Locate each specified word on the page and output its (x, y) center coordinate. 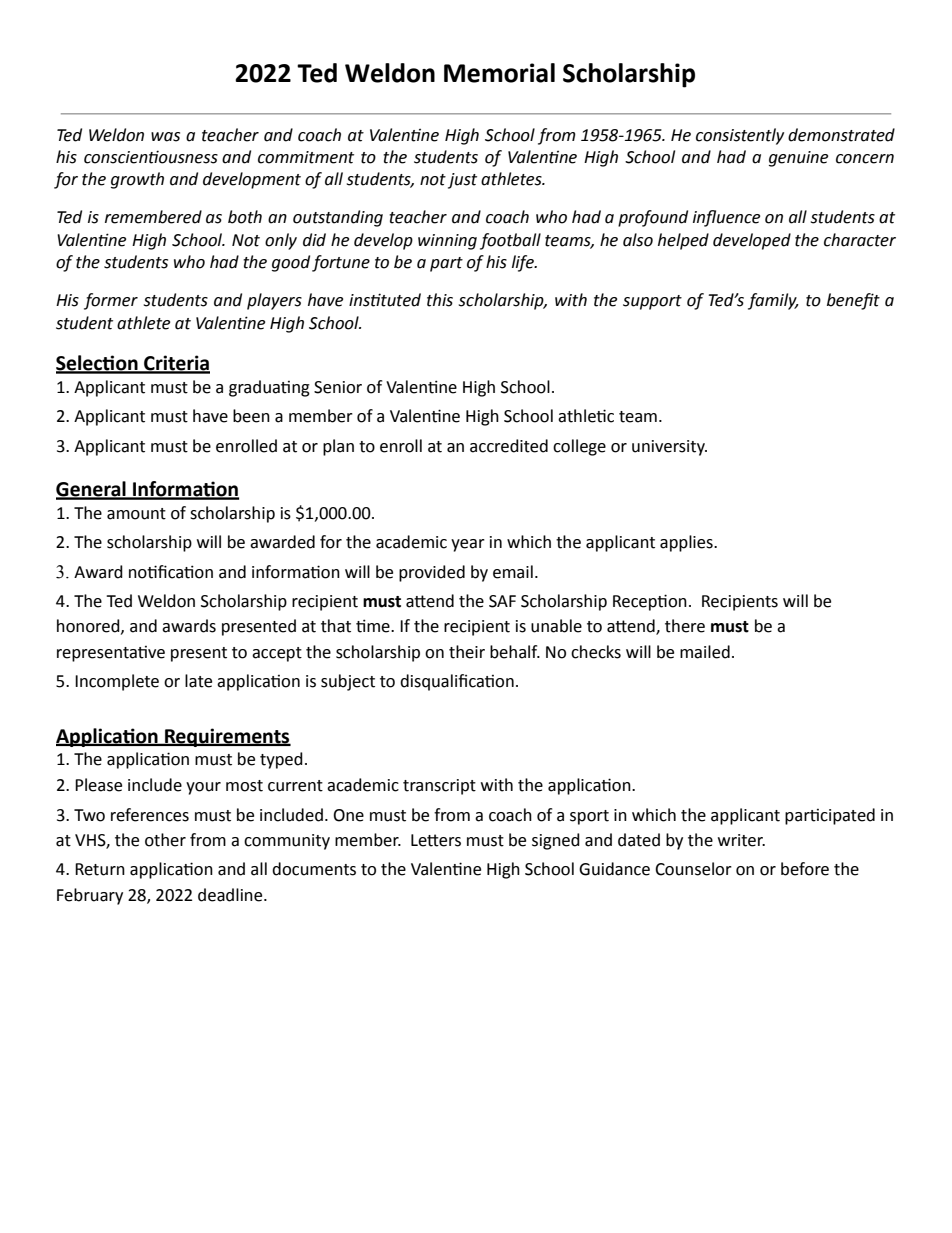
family (773, 301)
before (805, 869)
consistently (740, 136)
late (198, 681)
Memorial (499, 73)
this (440, 300)
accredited (509, 446)
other (165, 840)
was (165, 137)
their (467, 652)
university (669, 448)
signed (556, 841)
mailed (705, 652)
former (111, 301)
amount (136, 514)
